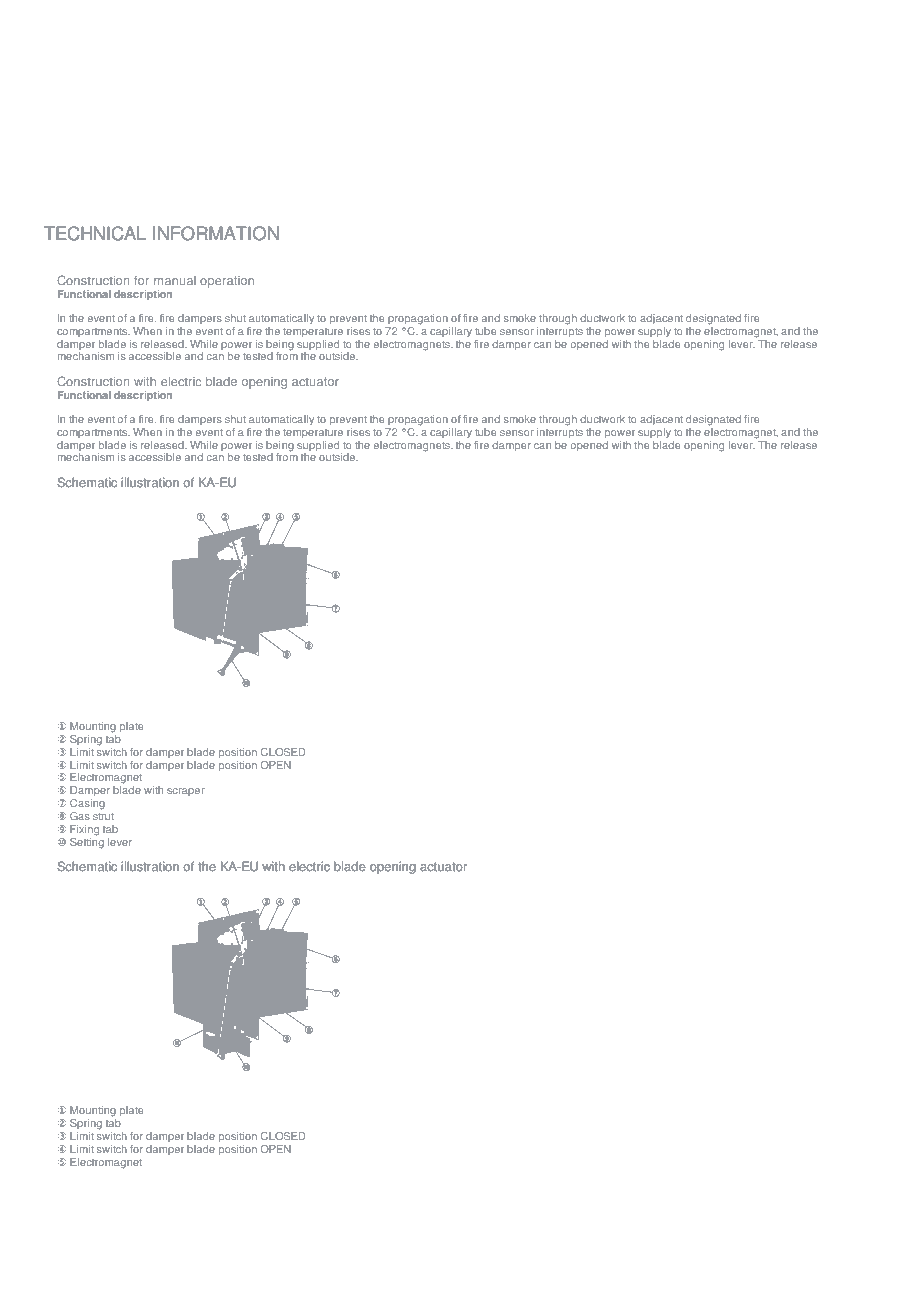  Describe the element at coordinates (103, 816) in the document. I see `strut` at that location.
